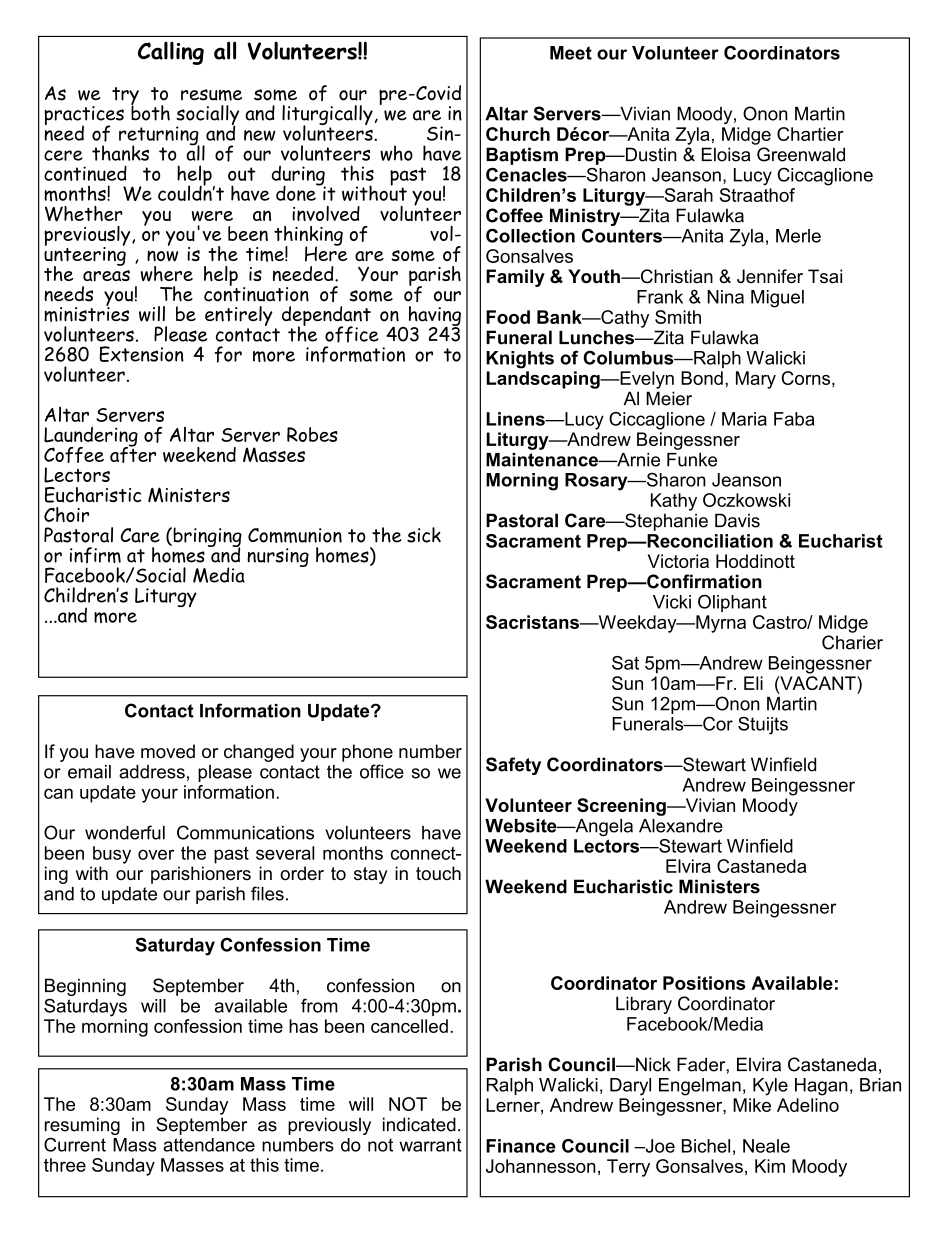 This document has width=952, height=1233. What do you see at coordinates (430, 1145) in the document?
I see `warrant` at bounding box center [430, 1145].
